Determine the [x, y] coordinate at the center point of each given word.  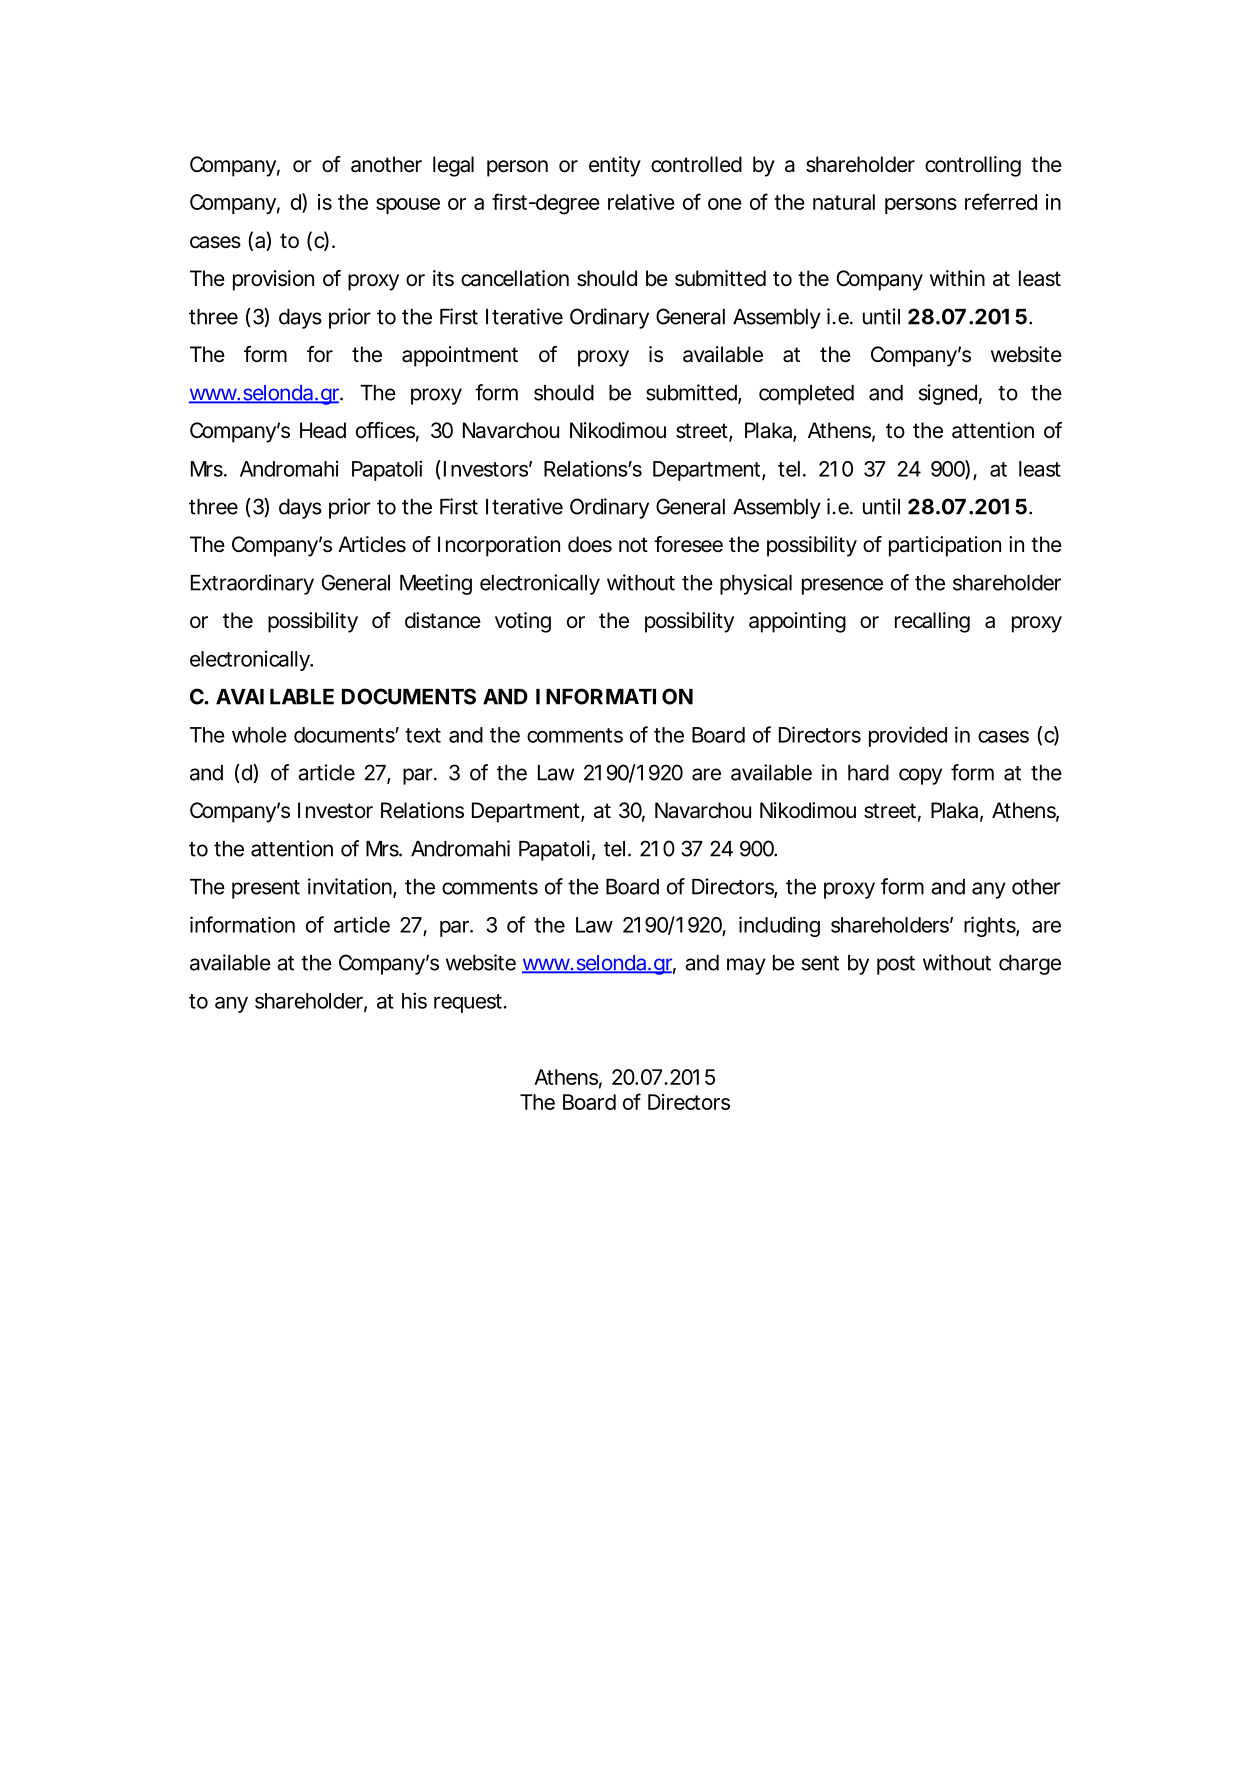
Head [323, 430]
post [896, 965]
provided [908, 736]
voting [523, 622]
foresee [688, 544]
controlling [973, 166]
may [746, 966]
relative [641, 202]
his [414, 1000]
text [423, 735]
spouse [408, 206]
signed [948, 394]
